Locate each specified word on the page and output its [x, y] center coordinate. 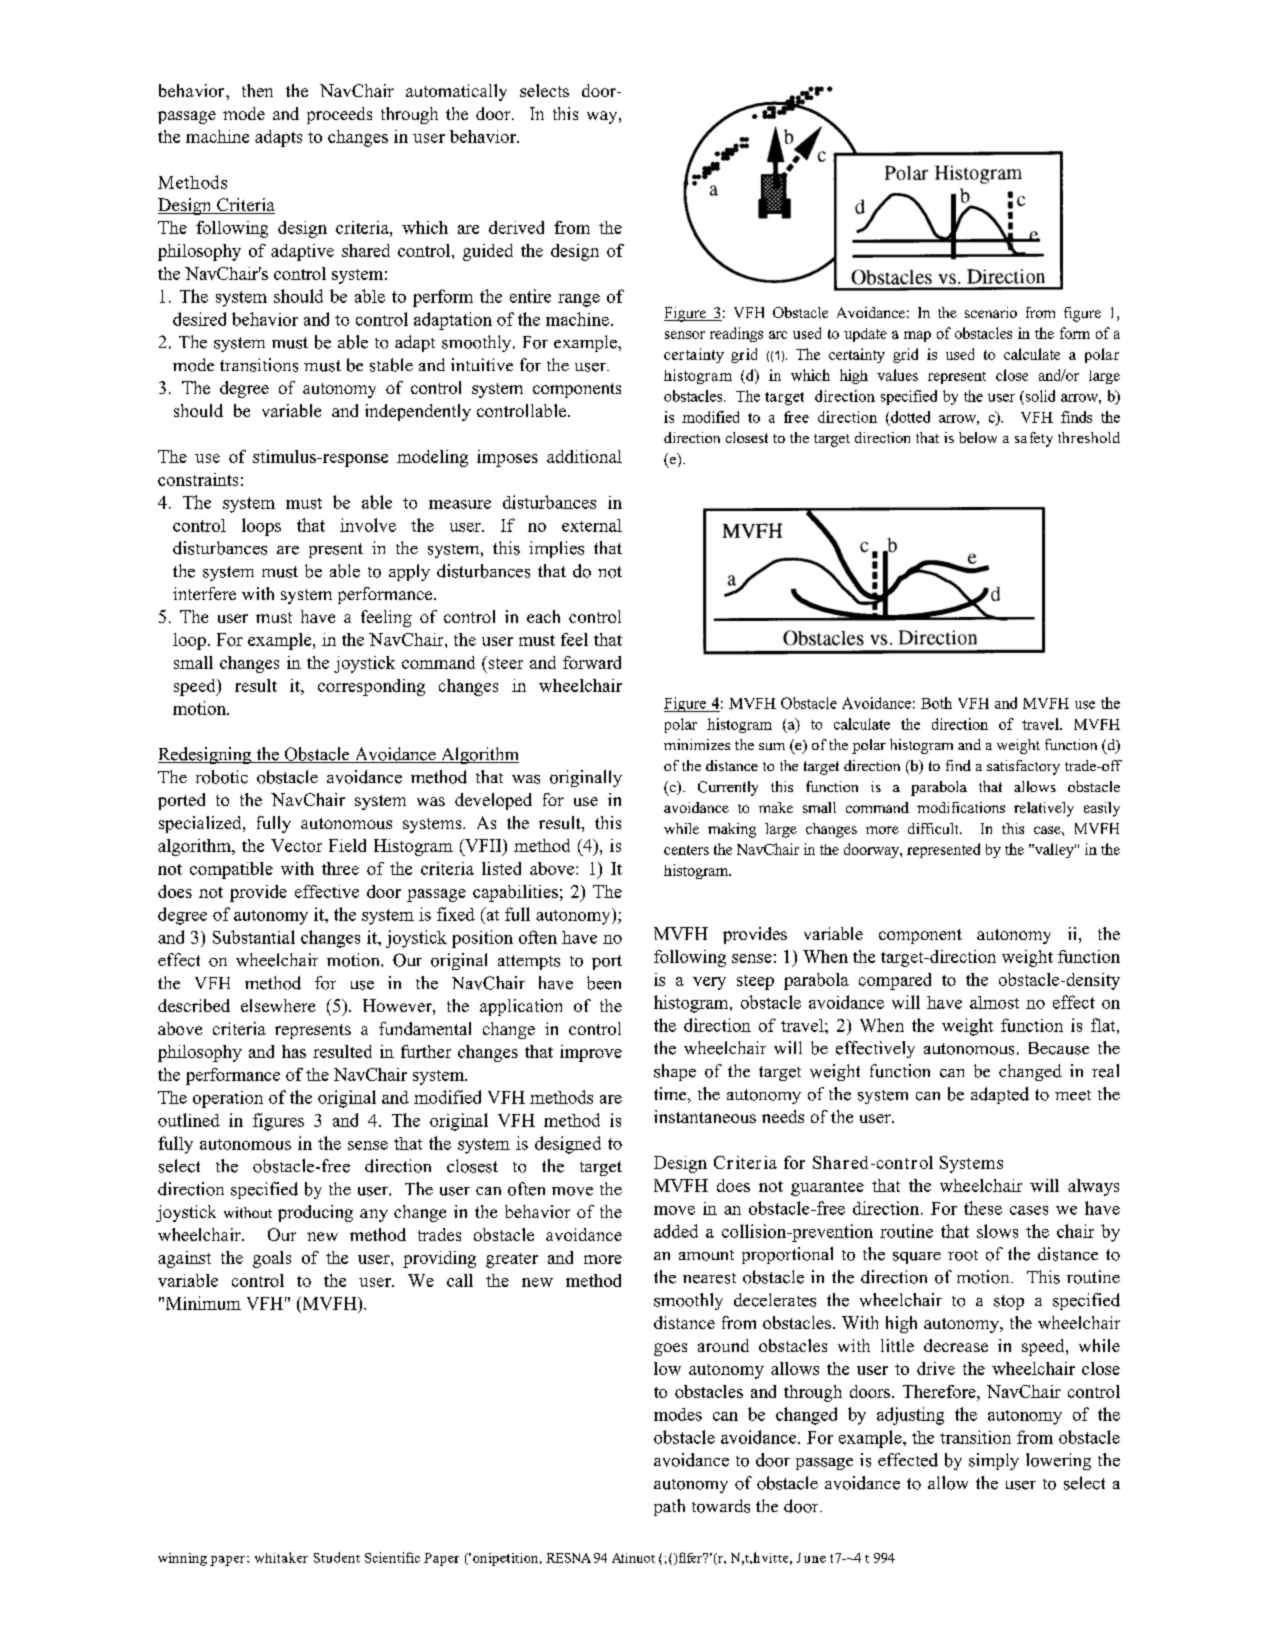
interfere [204, 593]
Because [1059, 1048]
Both [936, 703]
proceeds [339, 115]
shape [675, 1072]
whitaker [281, 1557]
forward [592, 662]
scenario [991, 312]
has [294, 1051]
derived [516, 227]
